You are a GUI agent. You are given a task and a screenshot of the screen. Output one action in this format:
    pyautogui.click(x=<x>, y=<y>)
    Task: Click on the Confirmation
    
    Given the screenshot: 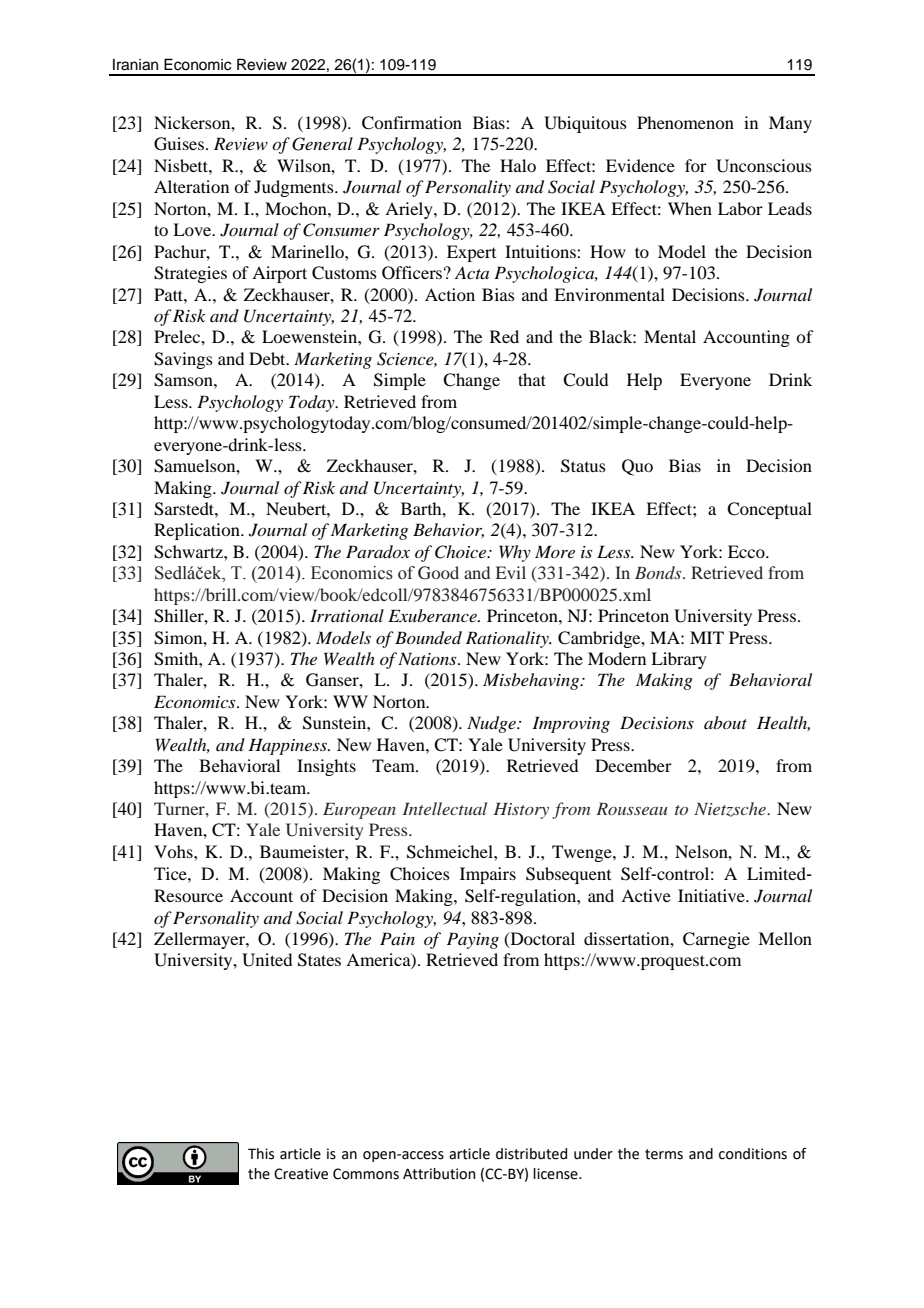 What is the action you would take?
    pyautogui.click(x=412, y=123)
